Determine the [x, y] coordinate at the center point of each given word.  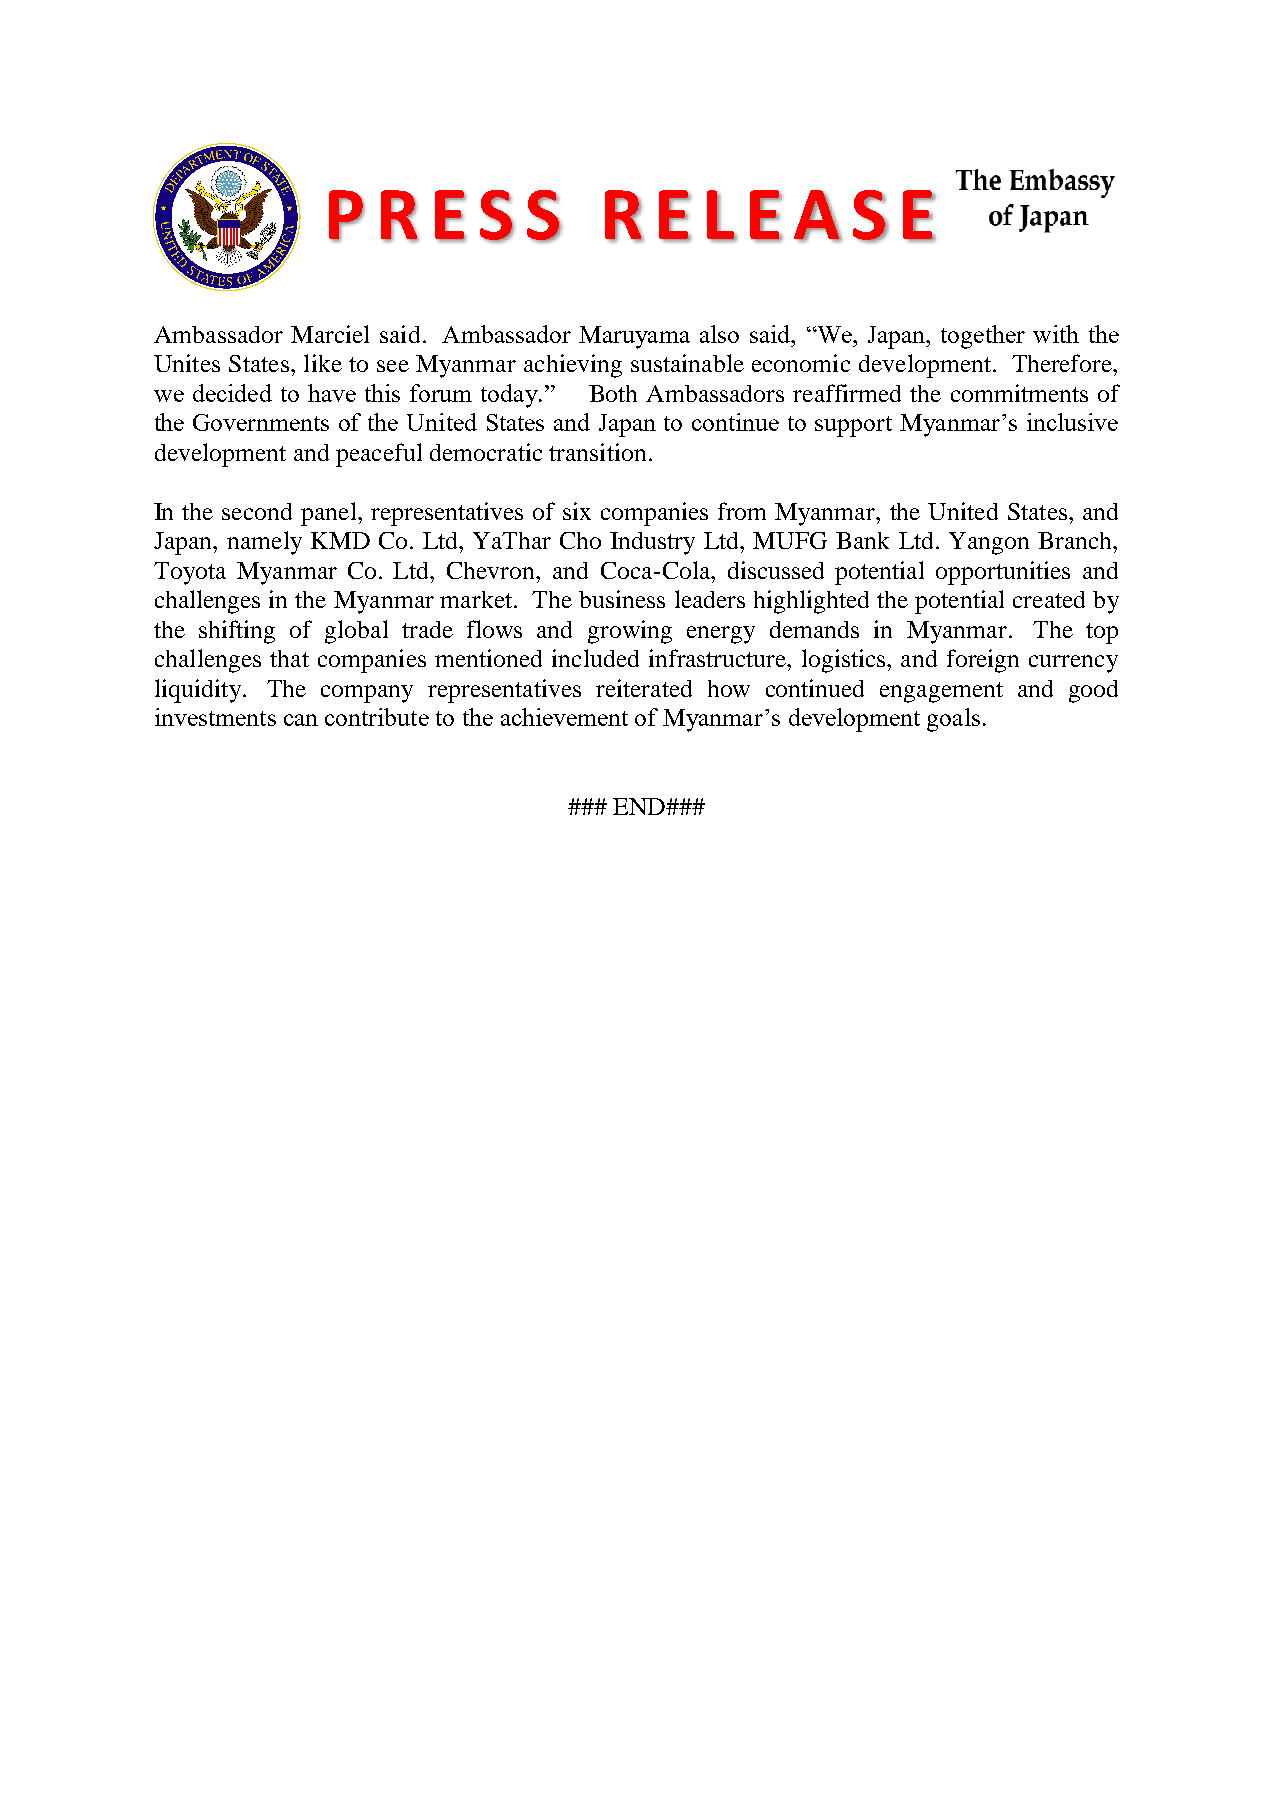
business [622, 599]
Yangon [989, 543]
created [1049, 599]
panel [330, 514]
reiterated [644, 688]
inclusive [1072, 422]
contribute [377, 717]
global [356, 632]
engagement [941, 692]
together [983, 337]
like [323, 363]
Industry [652, 543]
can [301, 720]
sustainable [687, 363]
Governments [261, 422]
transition [597, 452]
